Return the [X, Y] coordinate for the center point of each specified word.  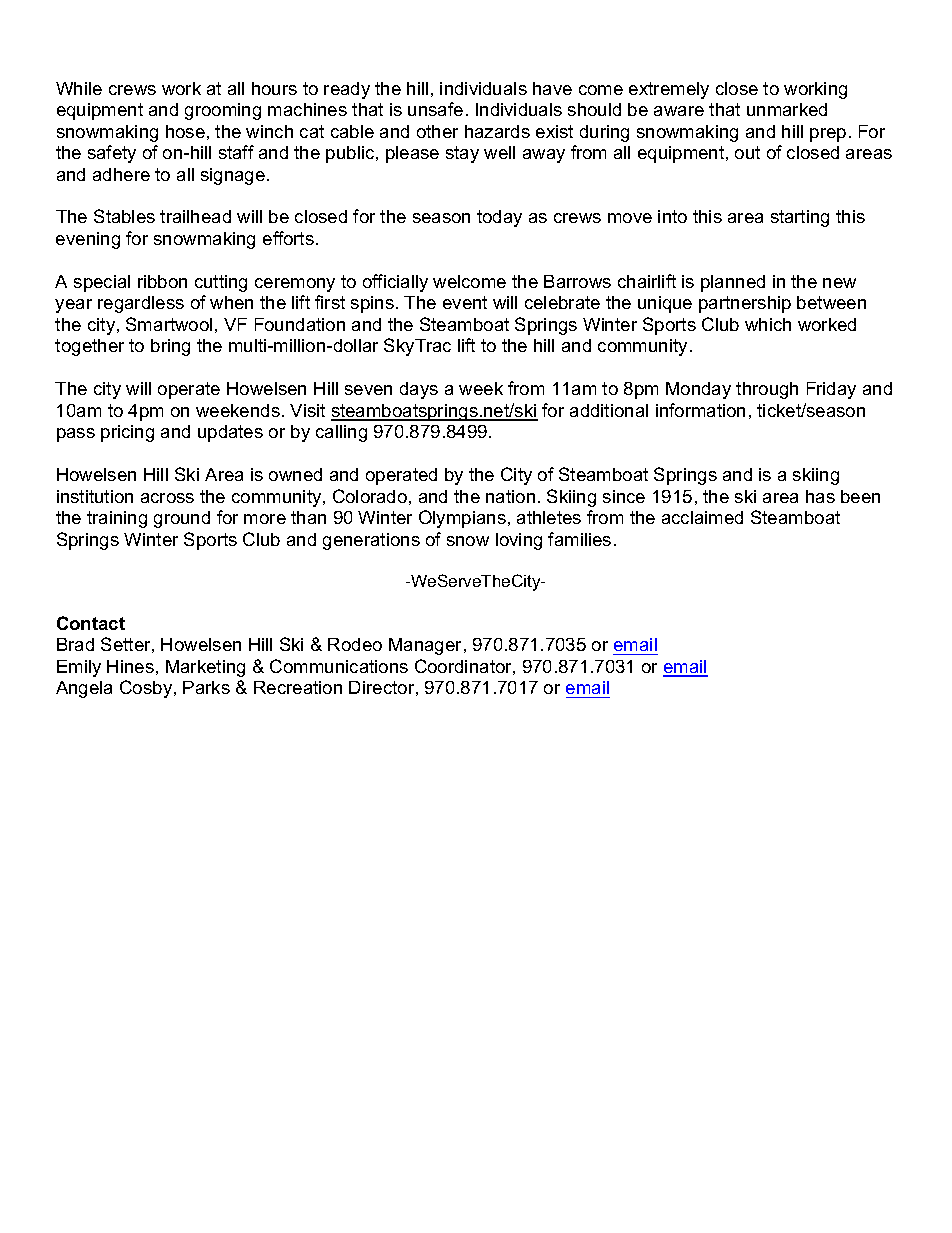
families [579, 539]
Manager [427, 646]
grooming [223, 111]
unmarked [787, 109]
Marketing [205, 668]
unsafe [435, 109]
